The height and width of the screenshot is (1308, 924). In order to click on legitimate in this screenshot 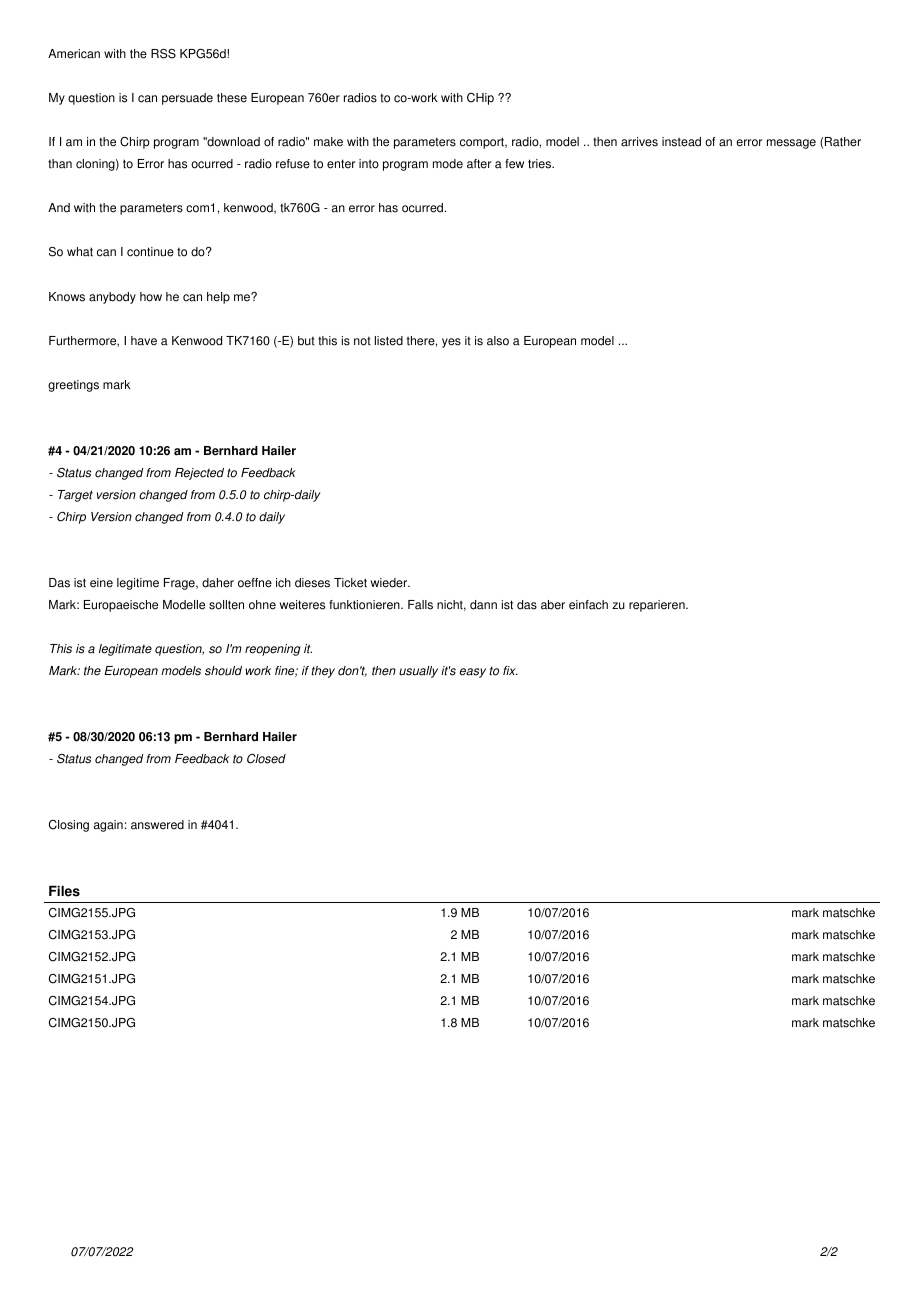, I will do `click(125, 650)`.
